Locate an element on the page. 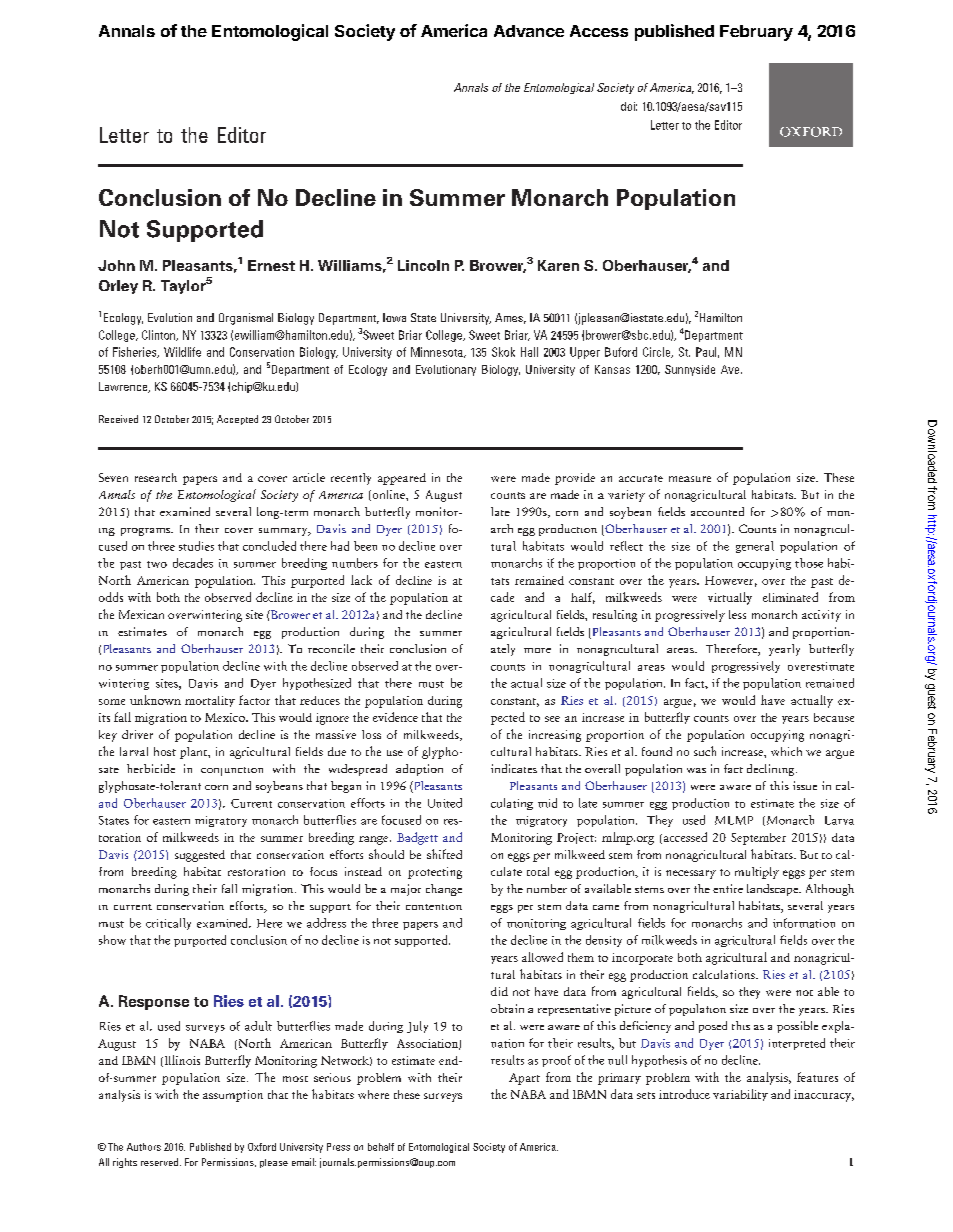 The height and width of the page is (1232, 953). declining is located at coordinates (772, 770).
